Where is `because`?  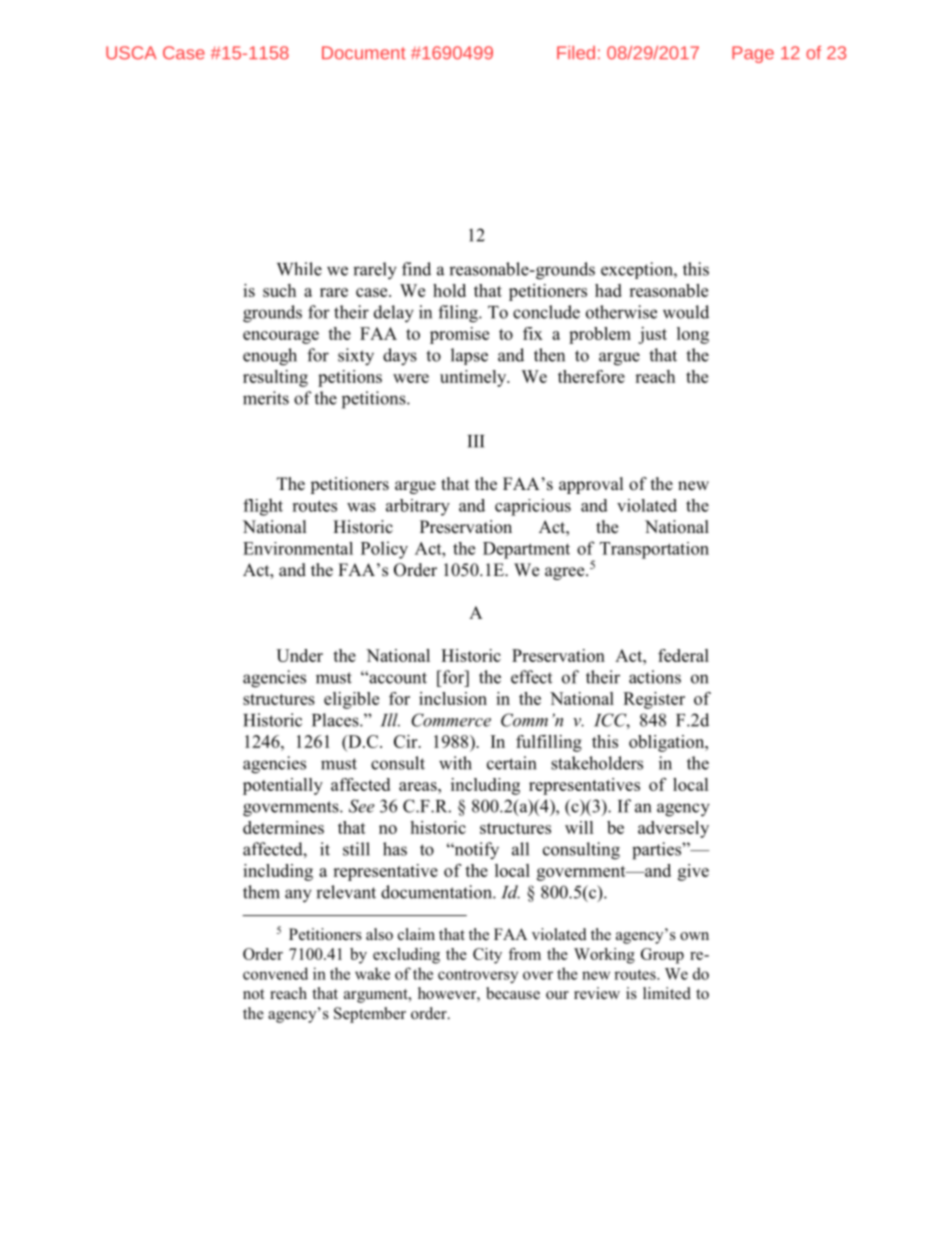 because is located at coordinates (513, 993).
